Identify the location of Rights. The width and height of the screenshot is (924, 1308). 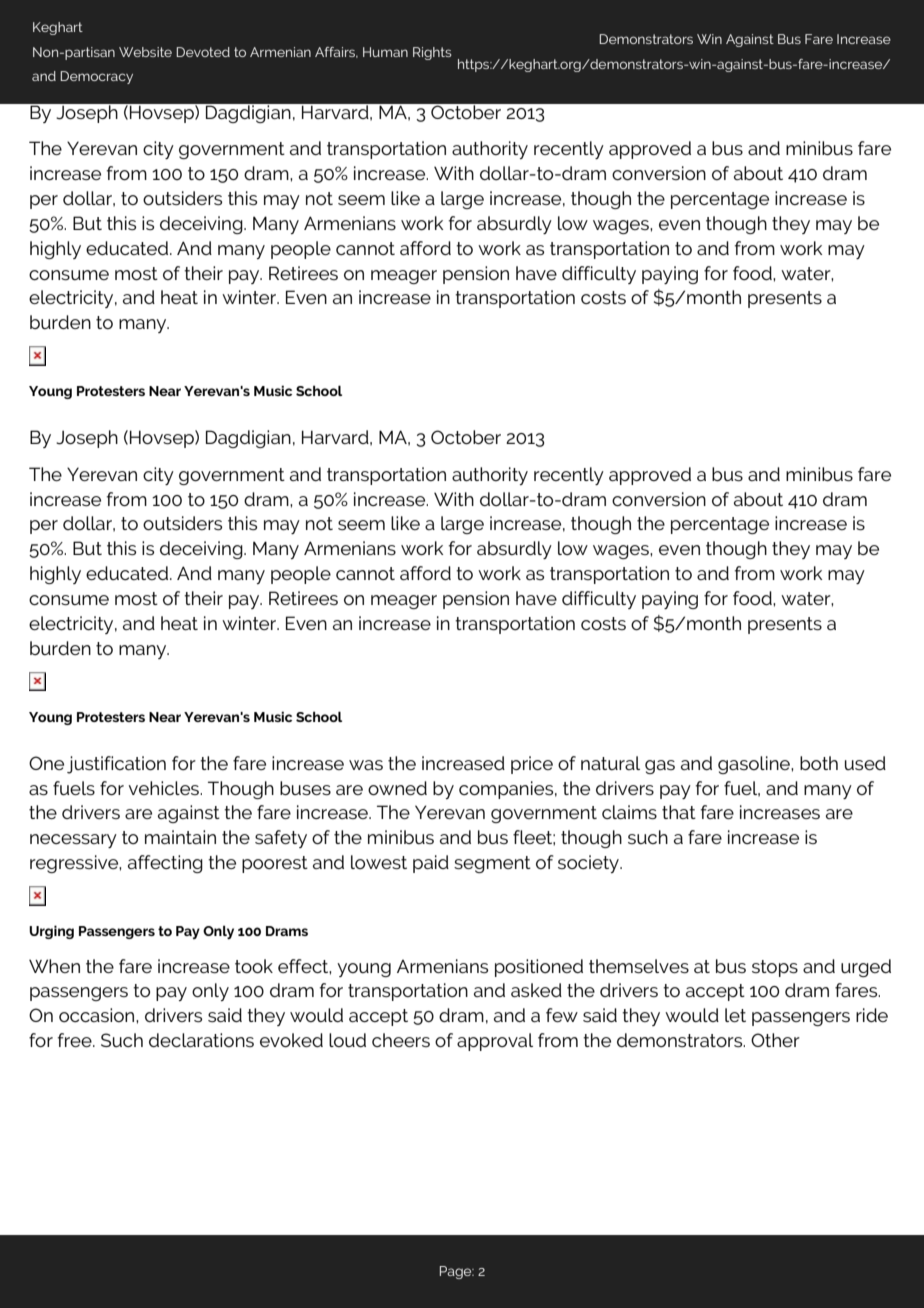
(432, 53).
